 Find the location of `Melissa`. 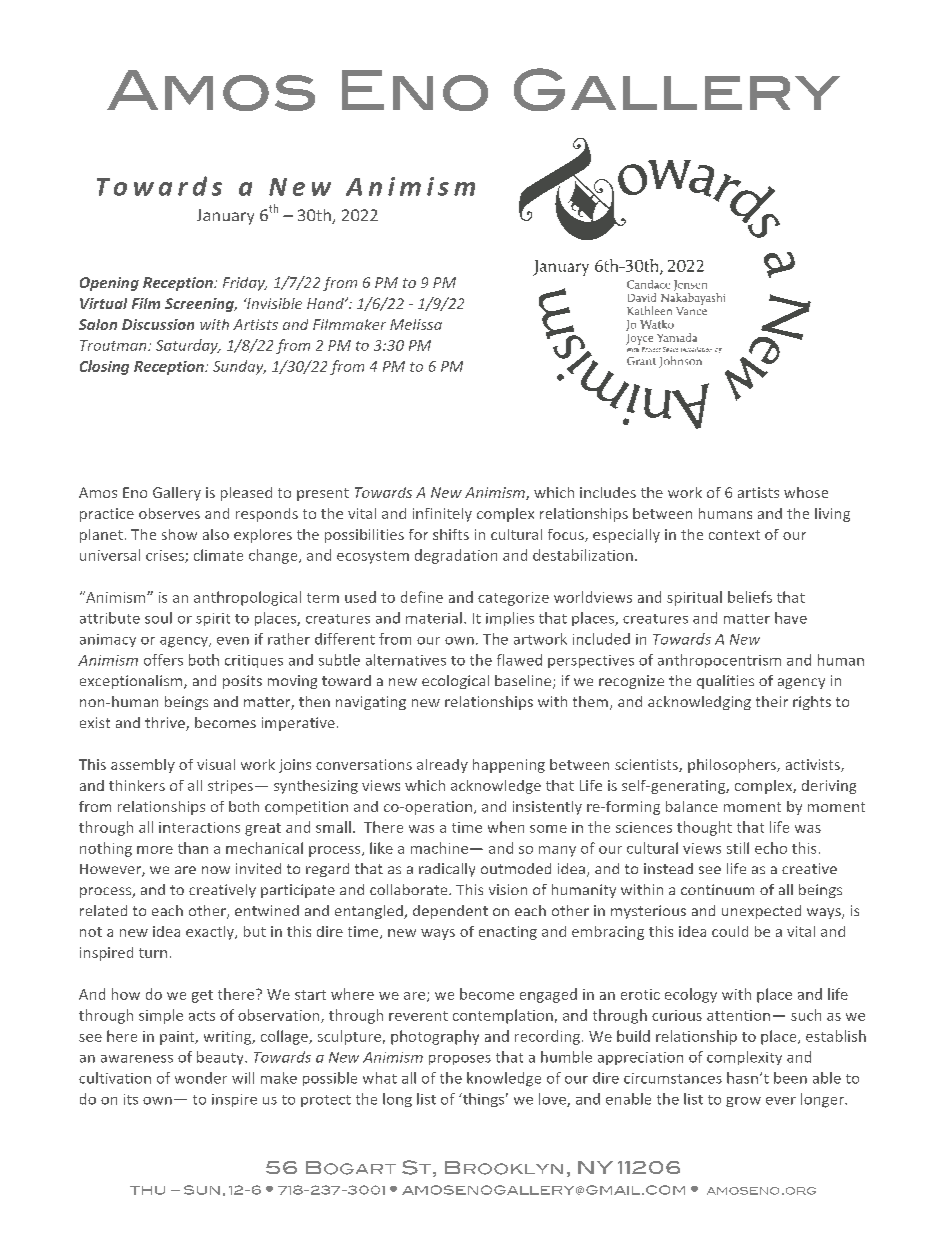

Melissa is located at coordinates (416, 324).
